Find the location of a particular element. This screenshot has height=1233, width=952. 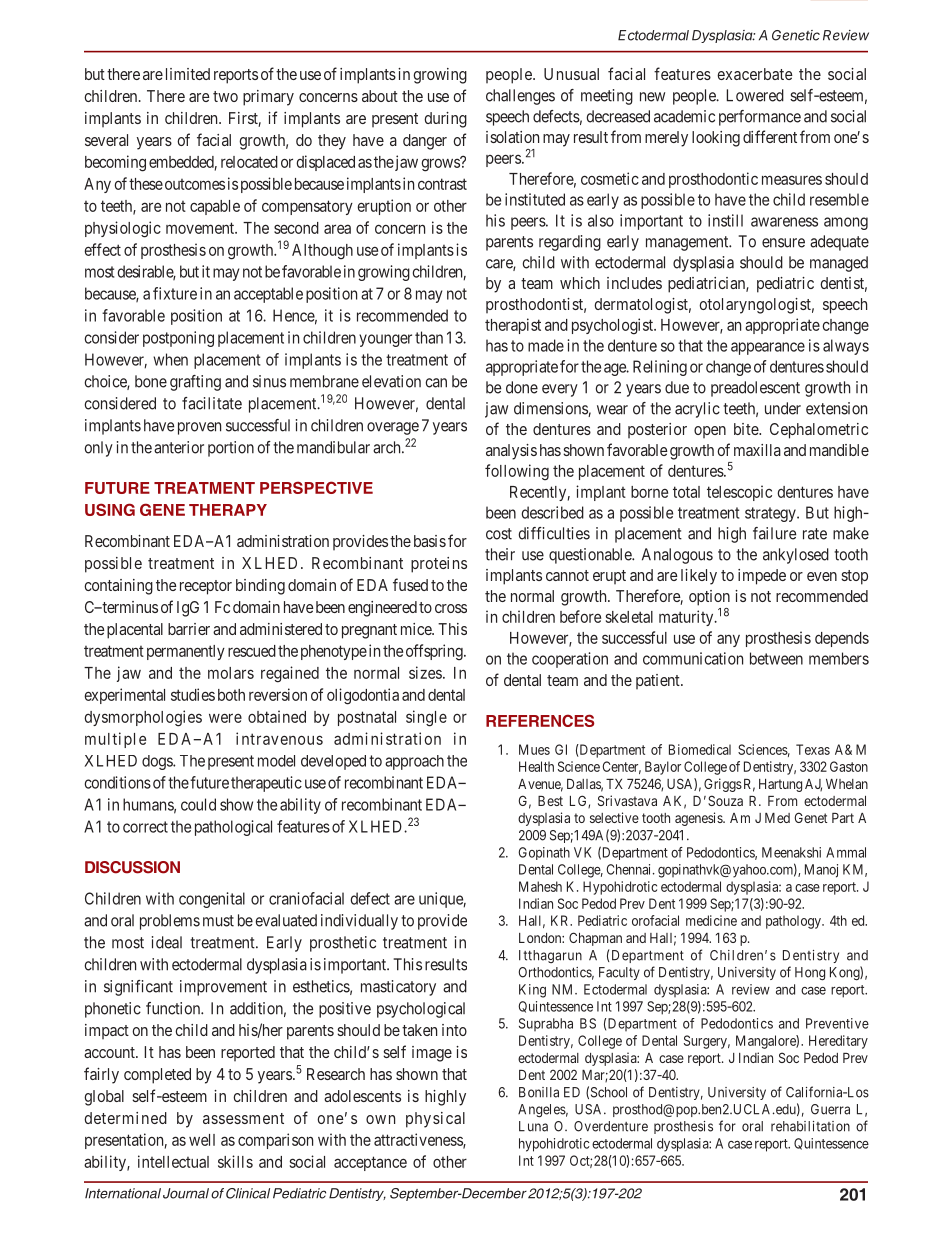

two is located at coordinates (225, 96).
